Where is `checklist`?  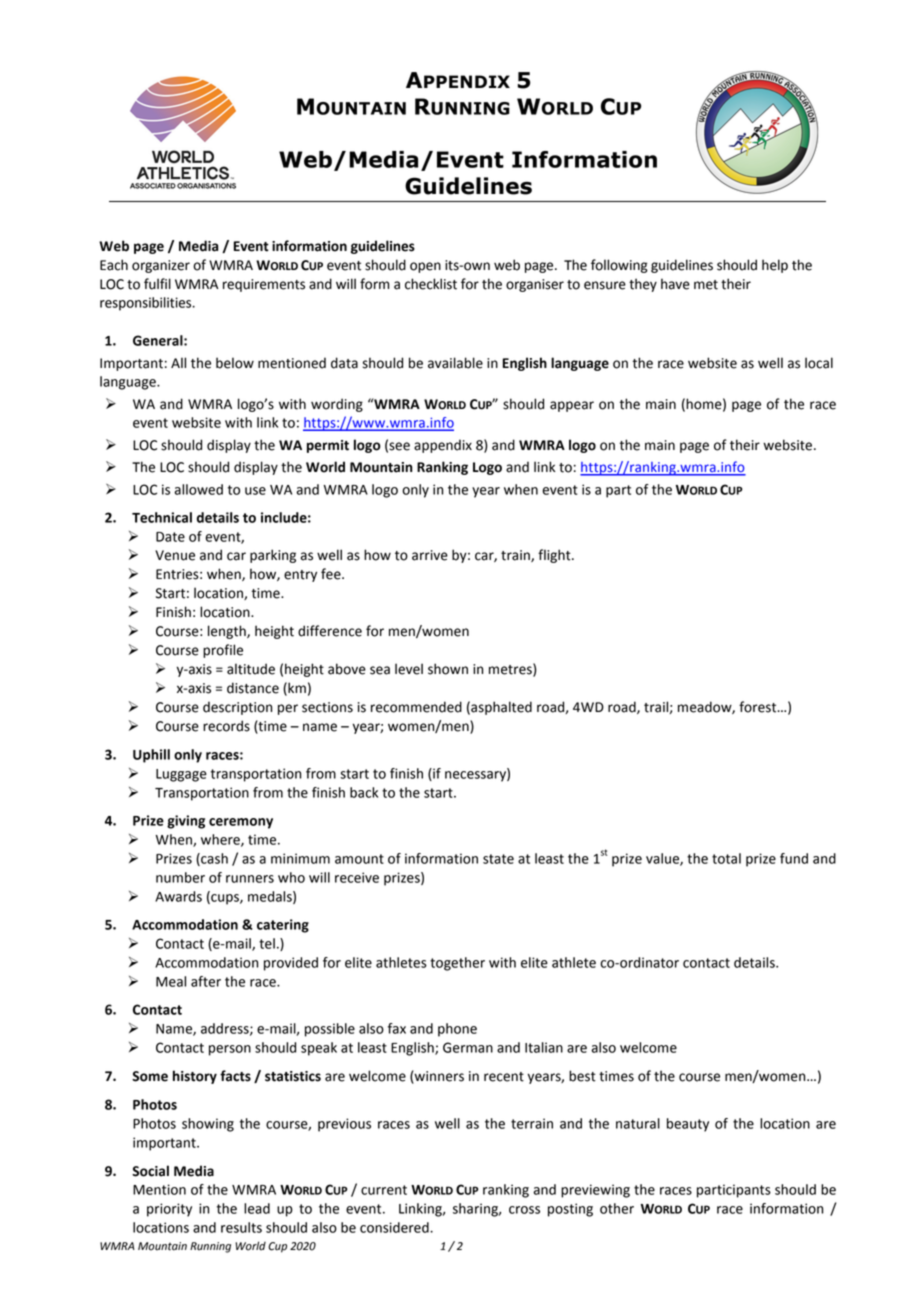
checklist is located at coordinates (431, 284).
